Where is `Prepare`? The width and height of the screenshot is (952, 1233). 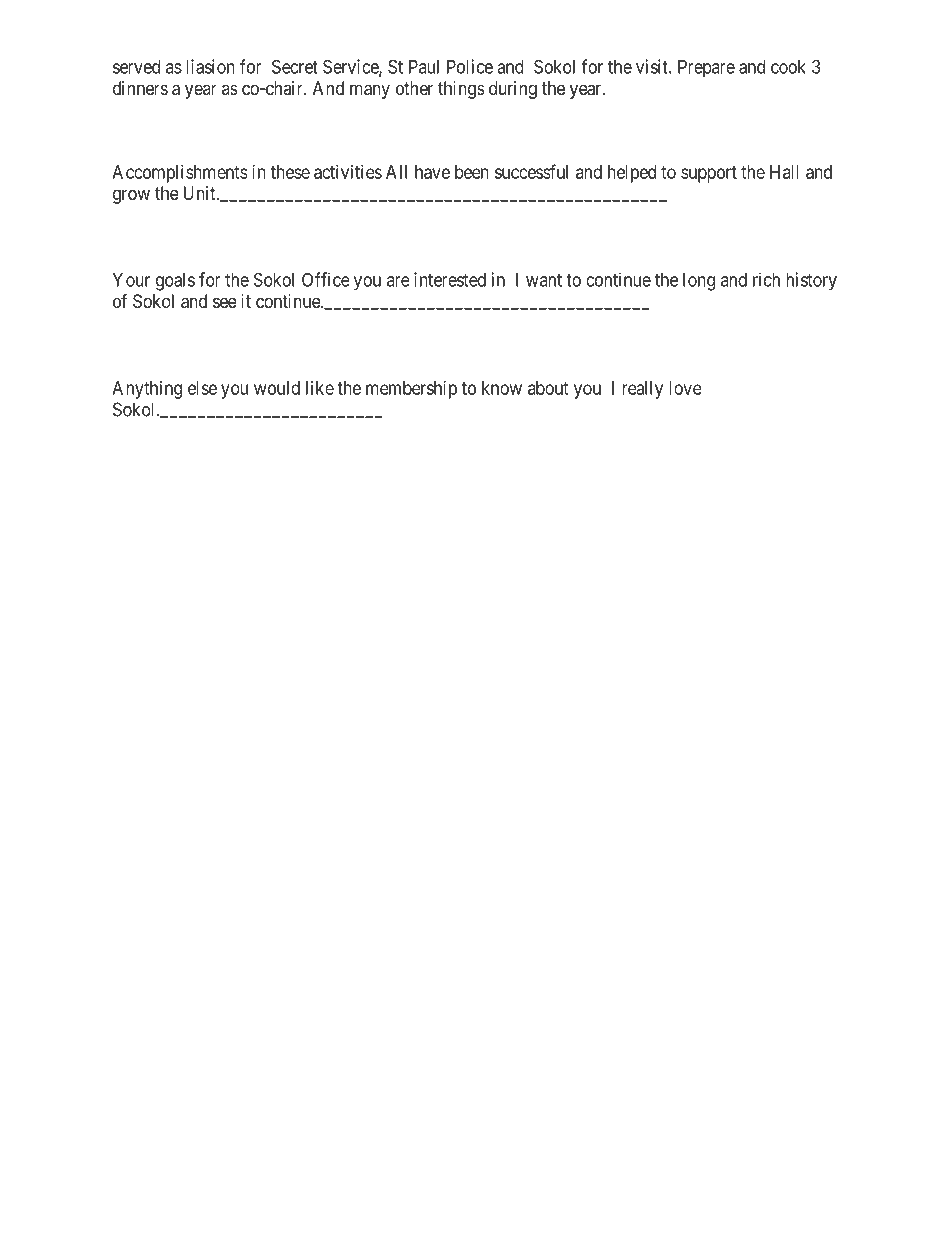 Prepare is located at coordinates (706, 68).
